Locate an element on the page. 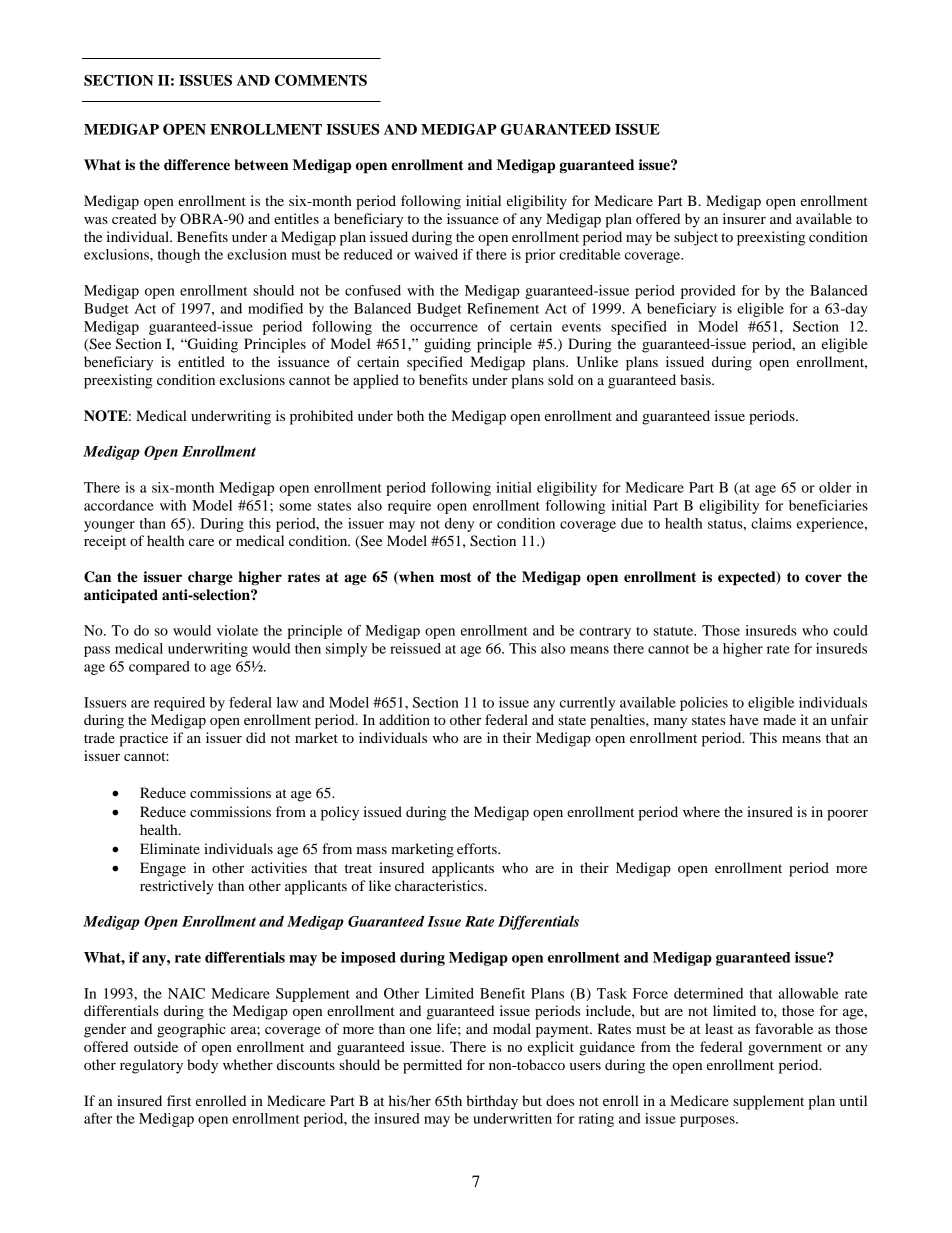 This page has width=952, height=1233. Eliminate is located at coordinates (170, 848).
